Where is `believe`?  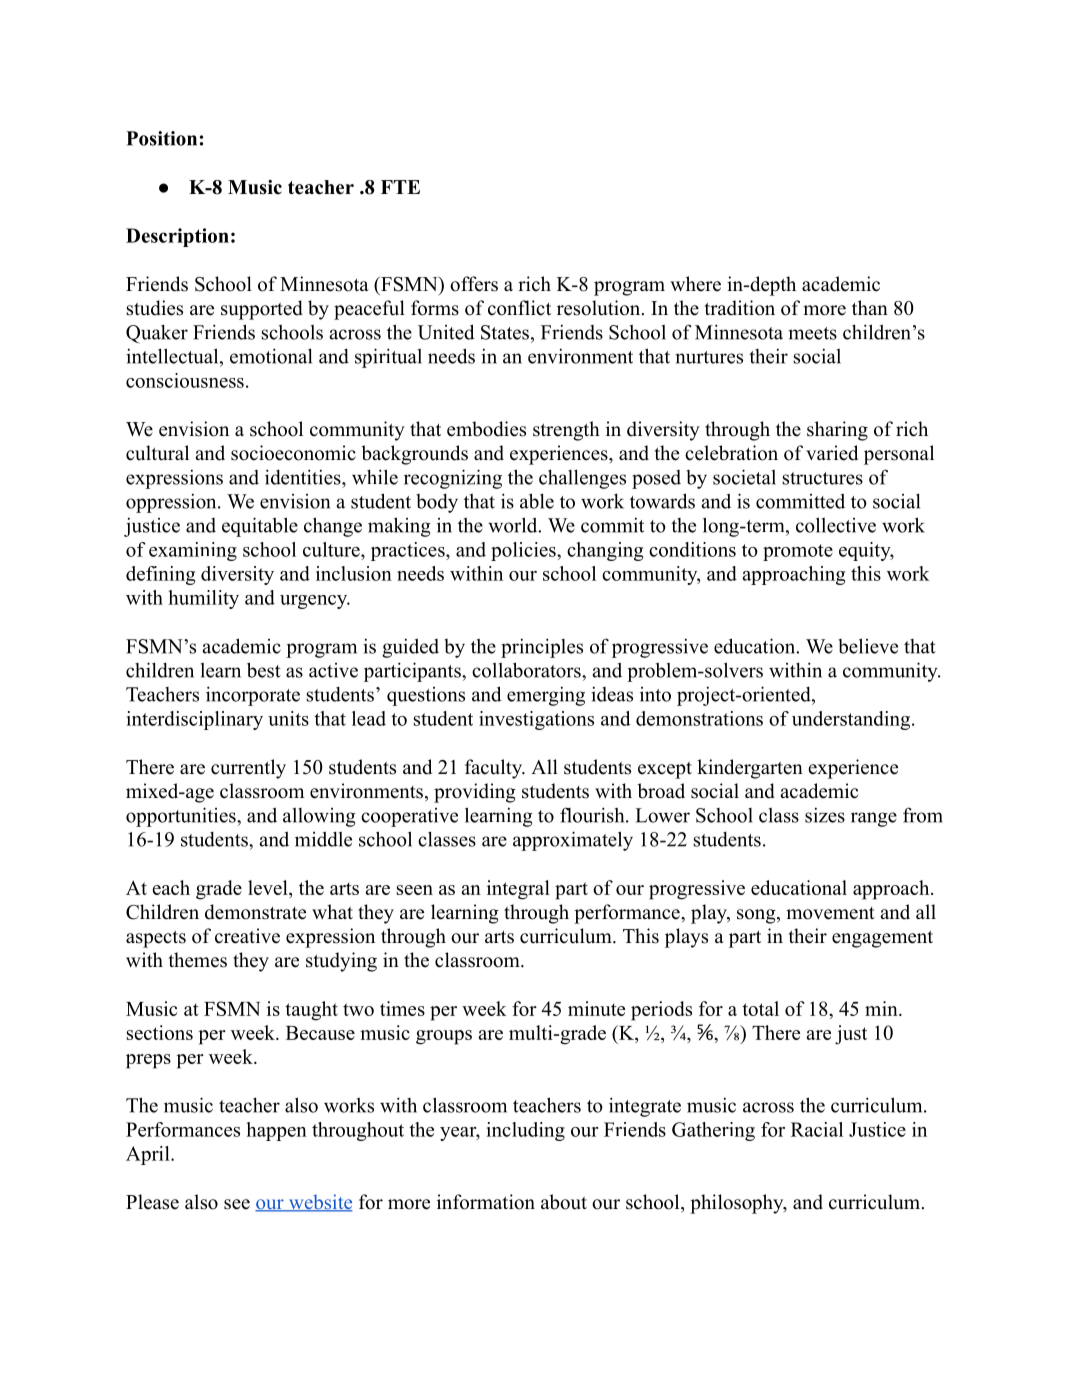 believe is located at coordinates (868, 646).
